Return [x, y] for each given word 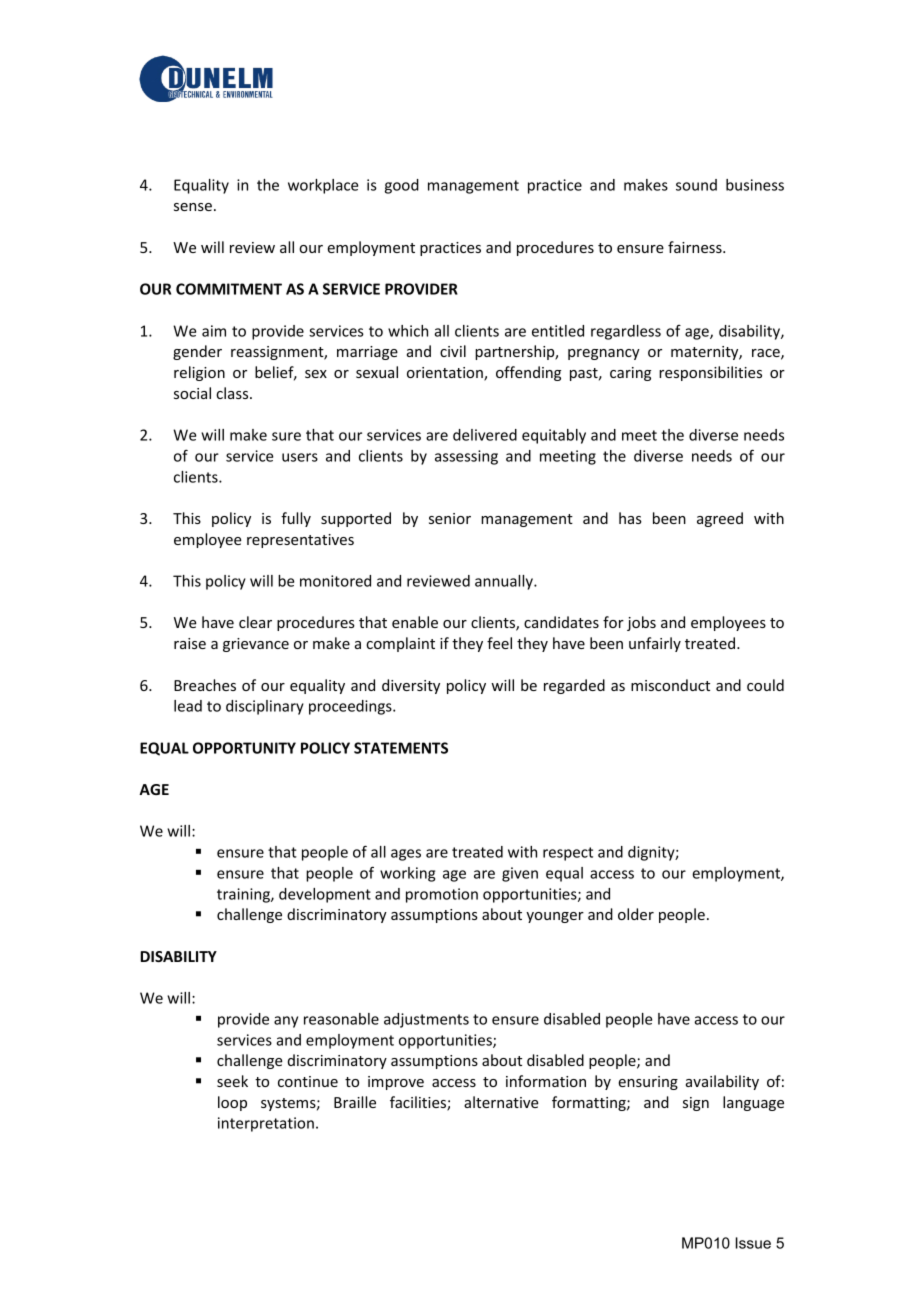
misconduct [670, 685]
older [636, 914]
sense [193, 207]
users [300, 457]
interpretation [266, 1124]
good [402, 186]
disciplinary [265, 707]
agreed [720, 519]
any [286, 1022]
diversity [411, 686]
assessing [466, 457]
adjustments [426, 1020]
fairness [696, 247]
